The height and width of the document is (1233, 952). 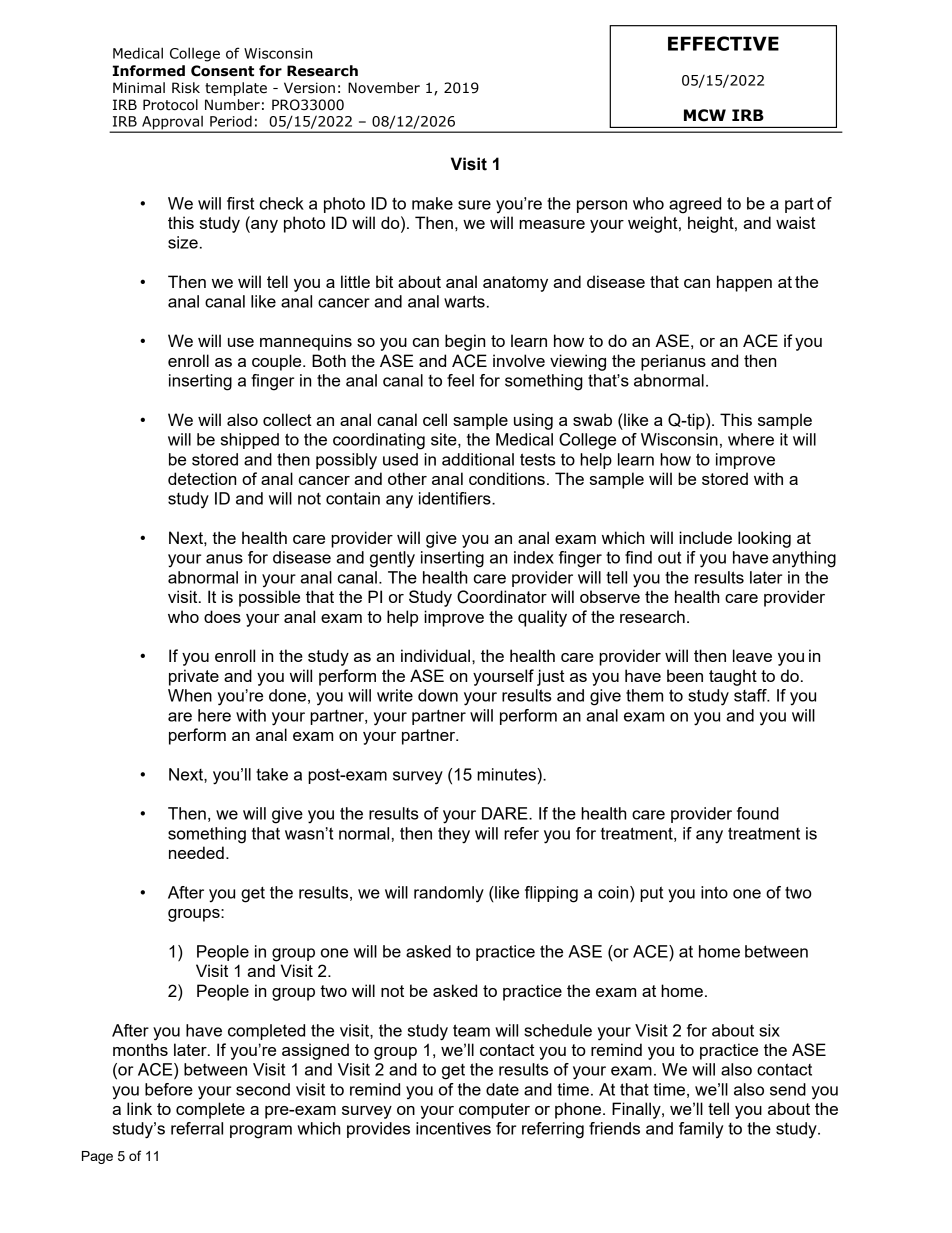 What do you see at coordinates (752, 655) in the document?
I see `leave` at bounding box center [752, 655].
